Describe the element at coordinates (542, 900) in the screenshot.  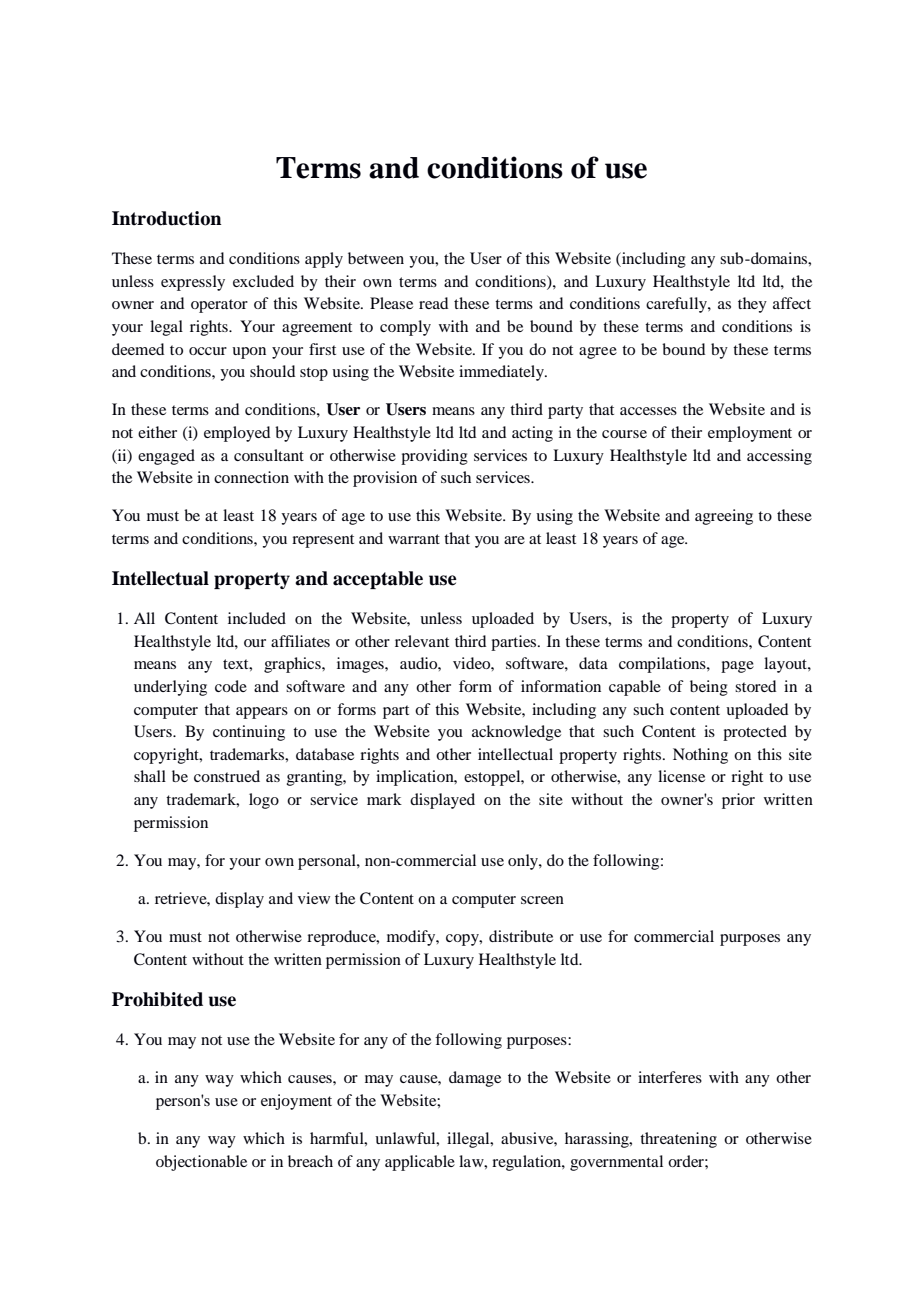
I see `screen` at that location.
